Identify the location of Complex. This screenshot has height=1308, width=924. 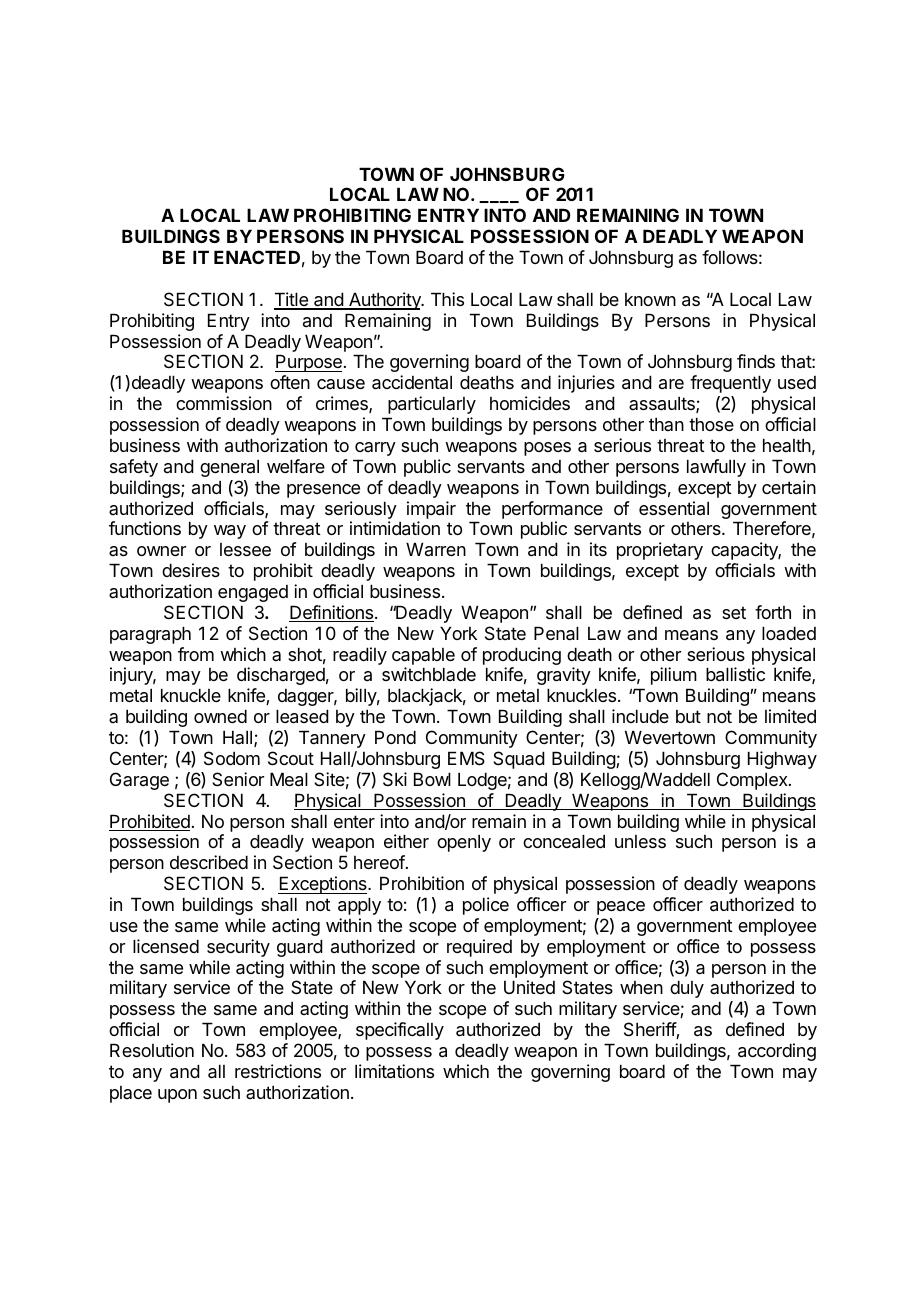
(753, 781).
